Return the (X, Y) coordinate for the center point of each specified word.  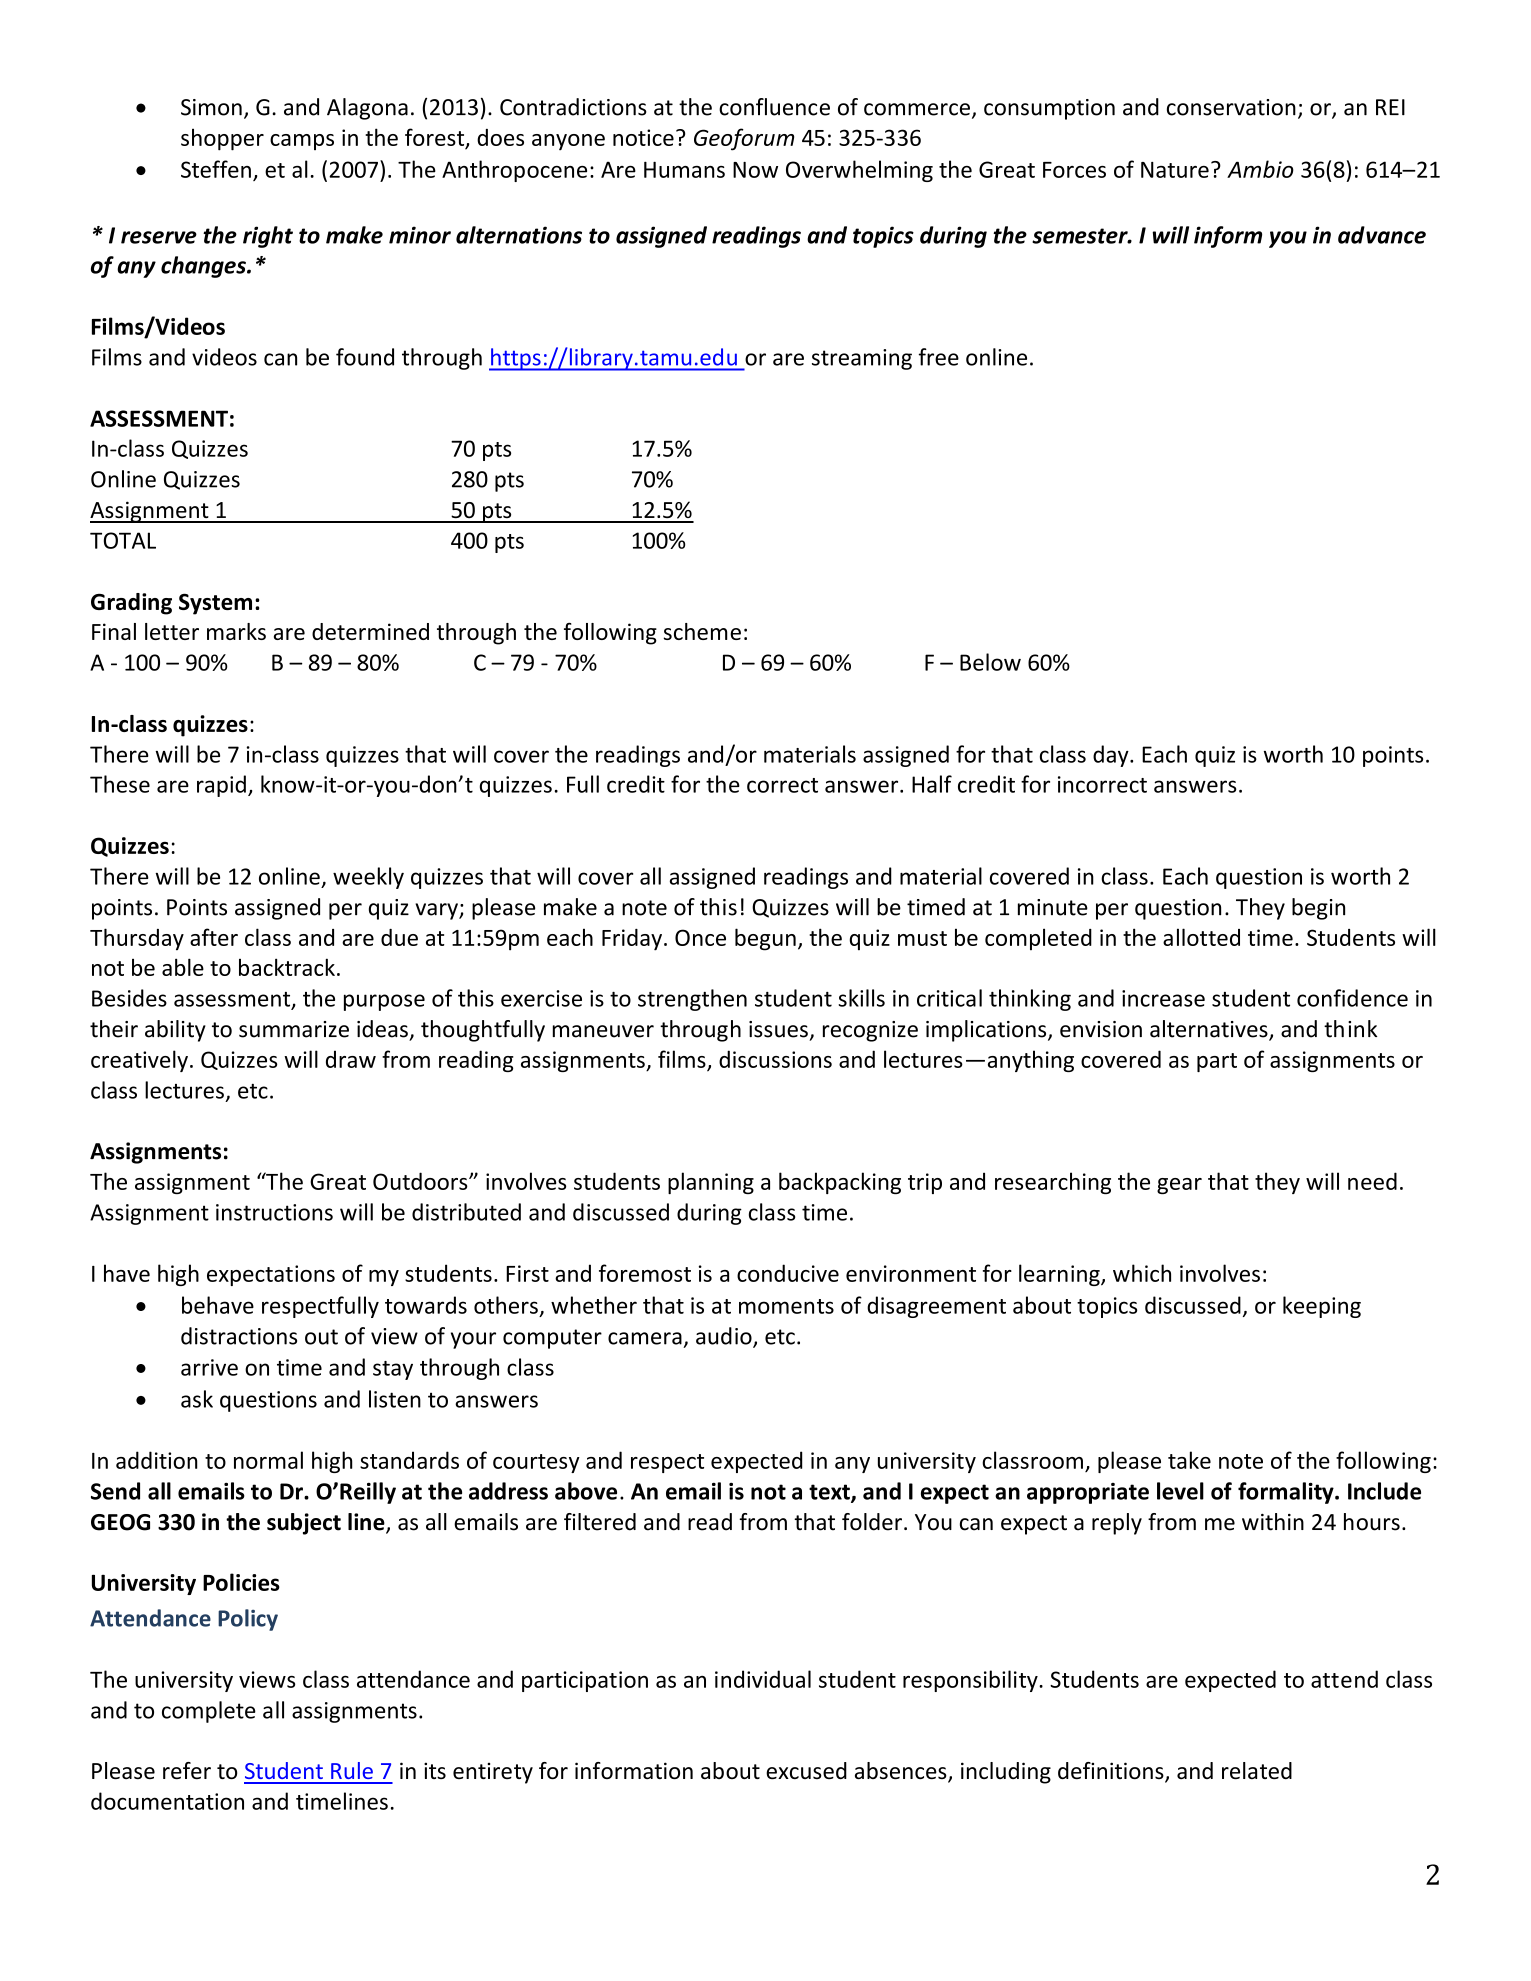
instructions (274, 1212)
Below (990, 662)
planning (711, 1183)
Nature (1175, 170)
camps (302, 142)
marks (236, 631)
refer (187, 1770)
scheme (702, 631)
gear (1179, 1186)
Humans (684, 169)
